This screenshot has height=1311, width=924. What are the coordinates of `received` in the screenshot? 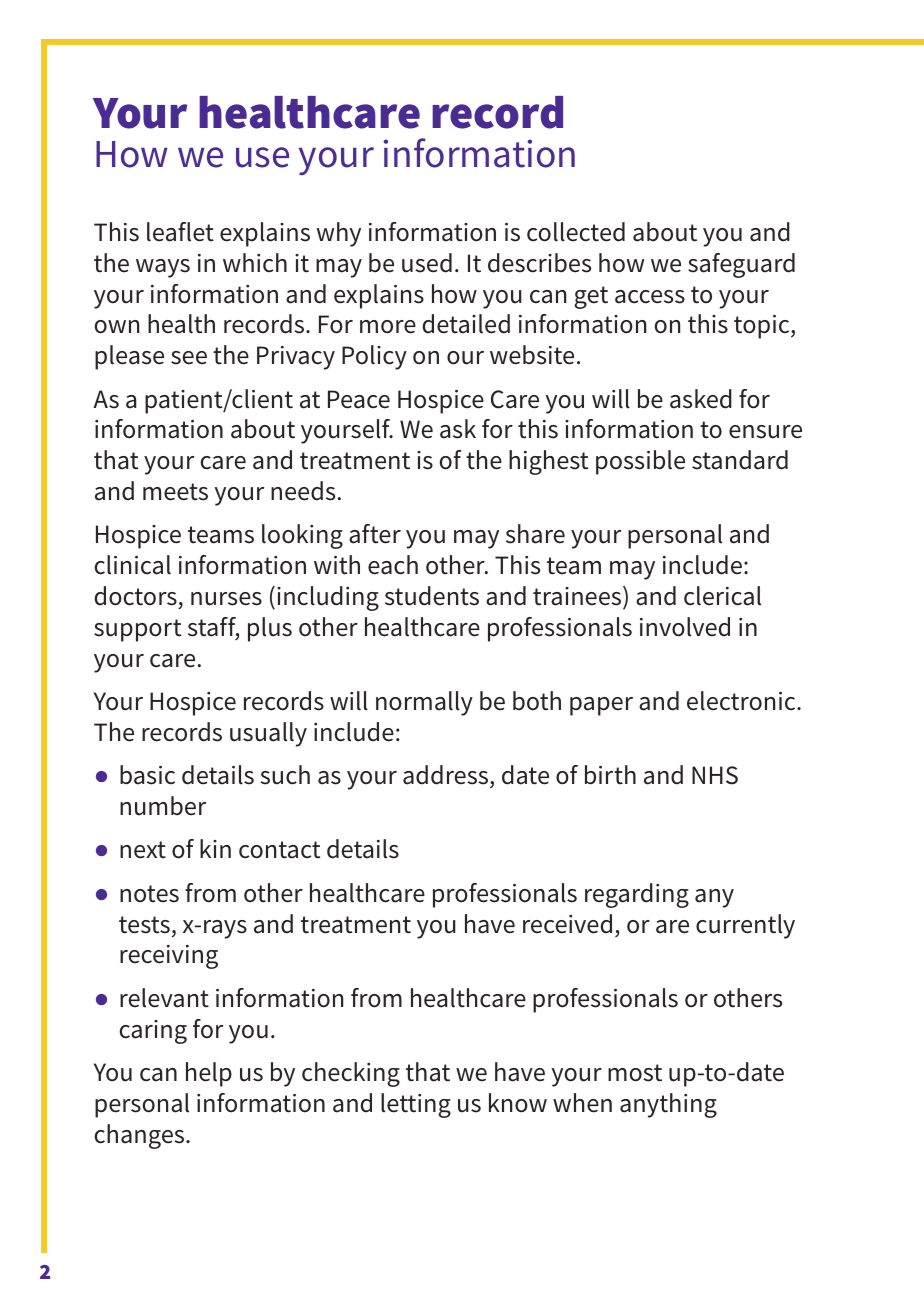 It's located at (567, 924).
